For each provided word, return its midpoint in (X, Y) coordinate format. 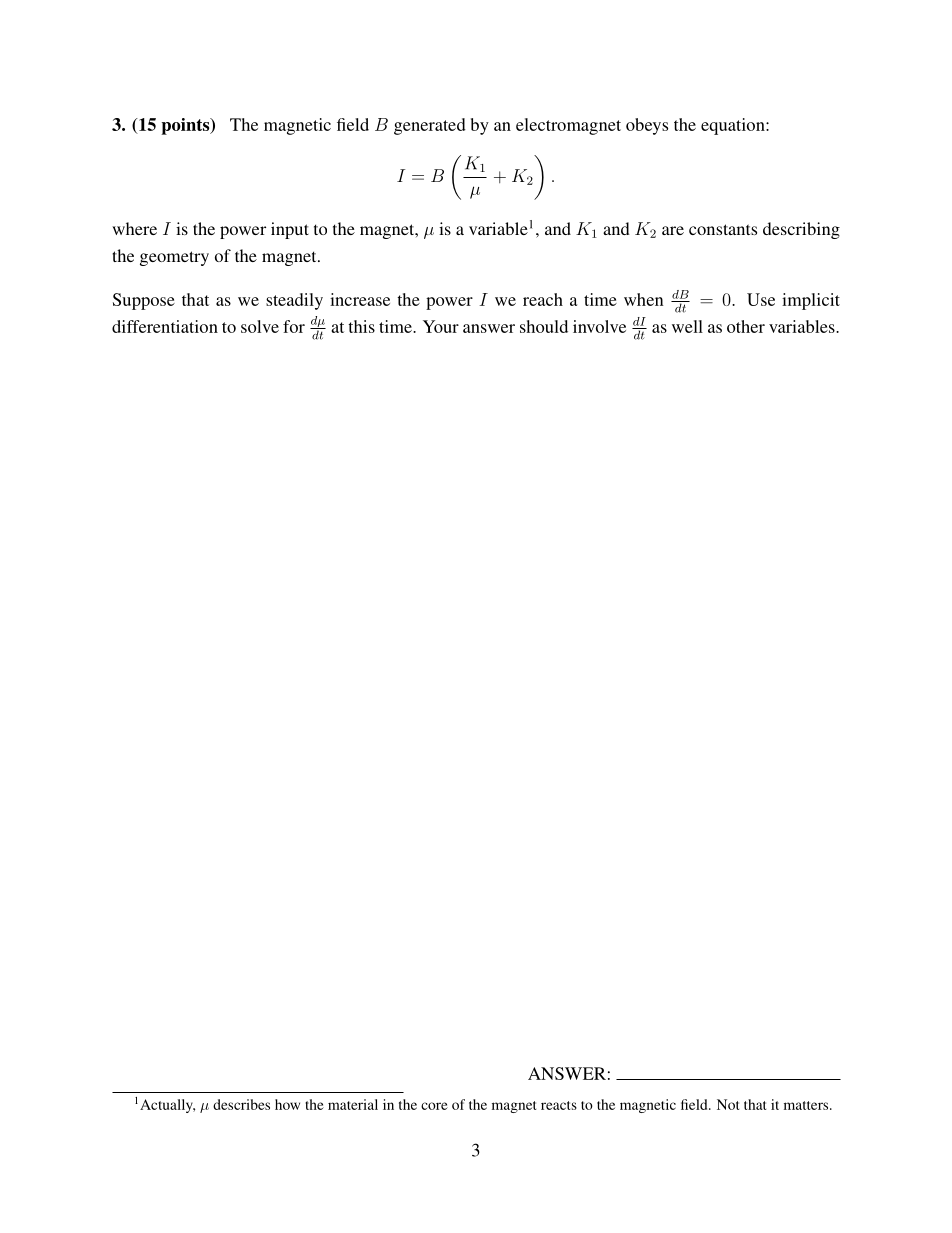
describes (241, 1104)
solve (260, 326)
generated (430, 126)
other (746, 326)
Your (441, 326)
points (186, 126)
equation (734, 126)
